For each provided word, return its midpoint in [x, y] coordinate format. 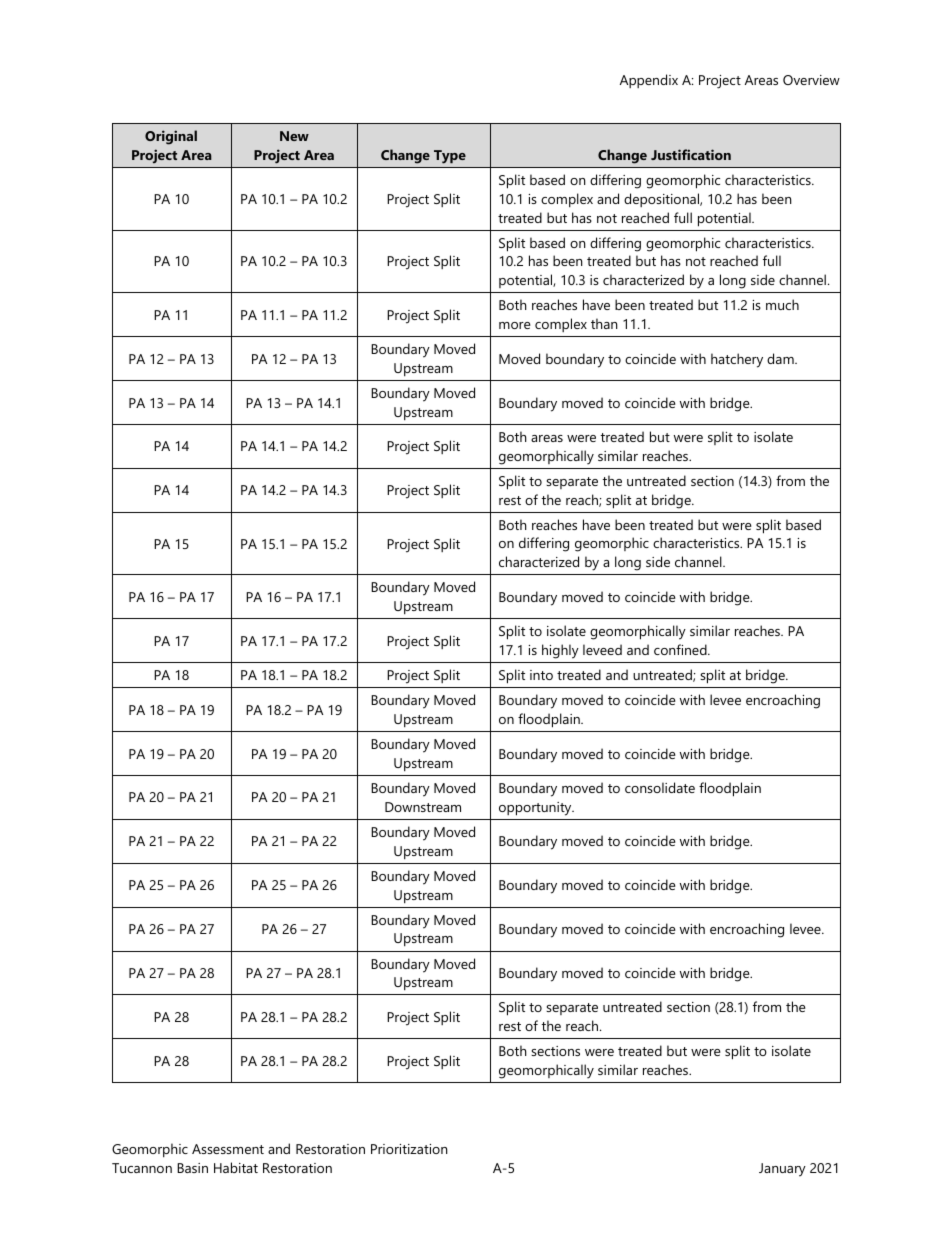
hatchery [737, 360]
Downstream [423, 807]
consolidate [660, 787]
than [604, 323]
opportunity [536, 809]
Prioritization [409, 1149]
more [515, 325]
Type [450, 157]
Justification [691, 154]
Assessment [228, 1149]
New [294, 136]
